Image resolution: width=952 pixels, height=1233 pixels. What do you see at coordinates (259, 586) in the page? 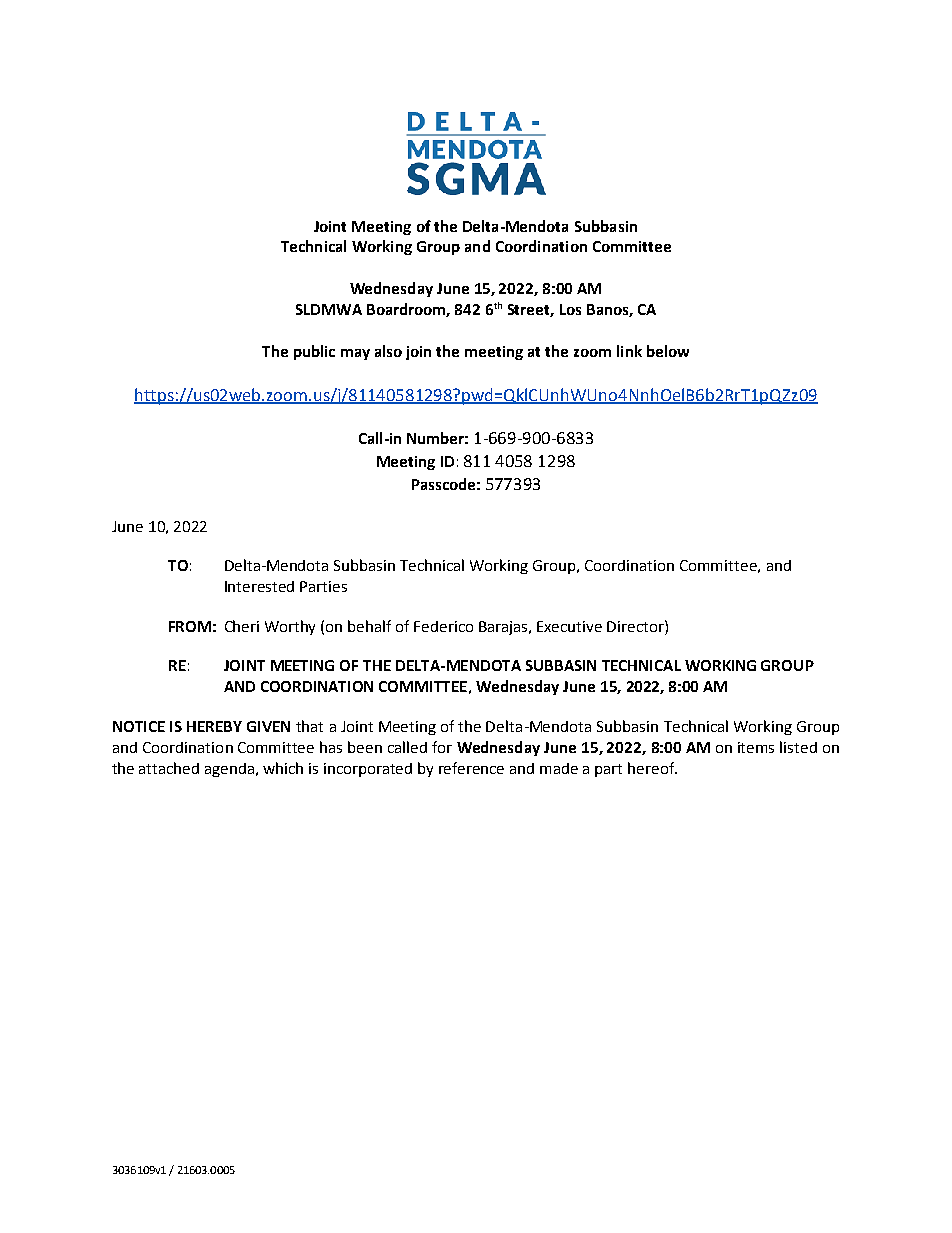
I see `Interested` at bounding box center [259, 586].
